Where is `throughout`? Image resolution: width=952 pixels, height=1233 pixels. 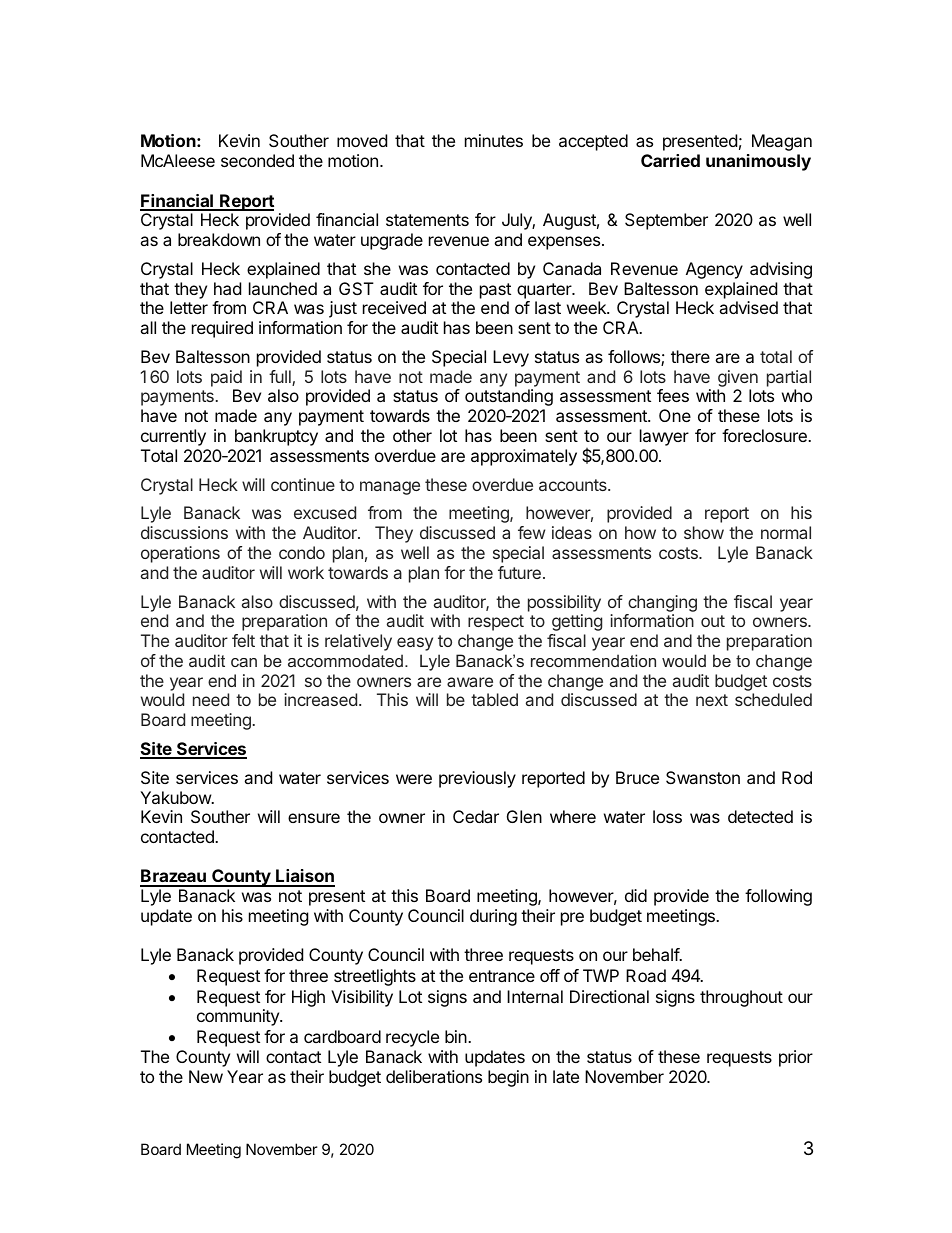
throughout is located at coordinates (741, 998).
